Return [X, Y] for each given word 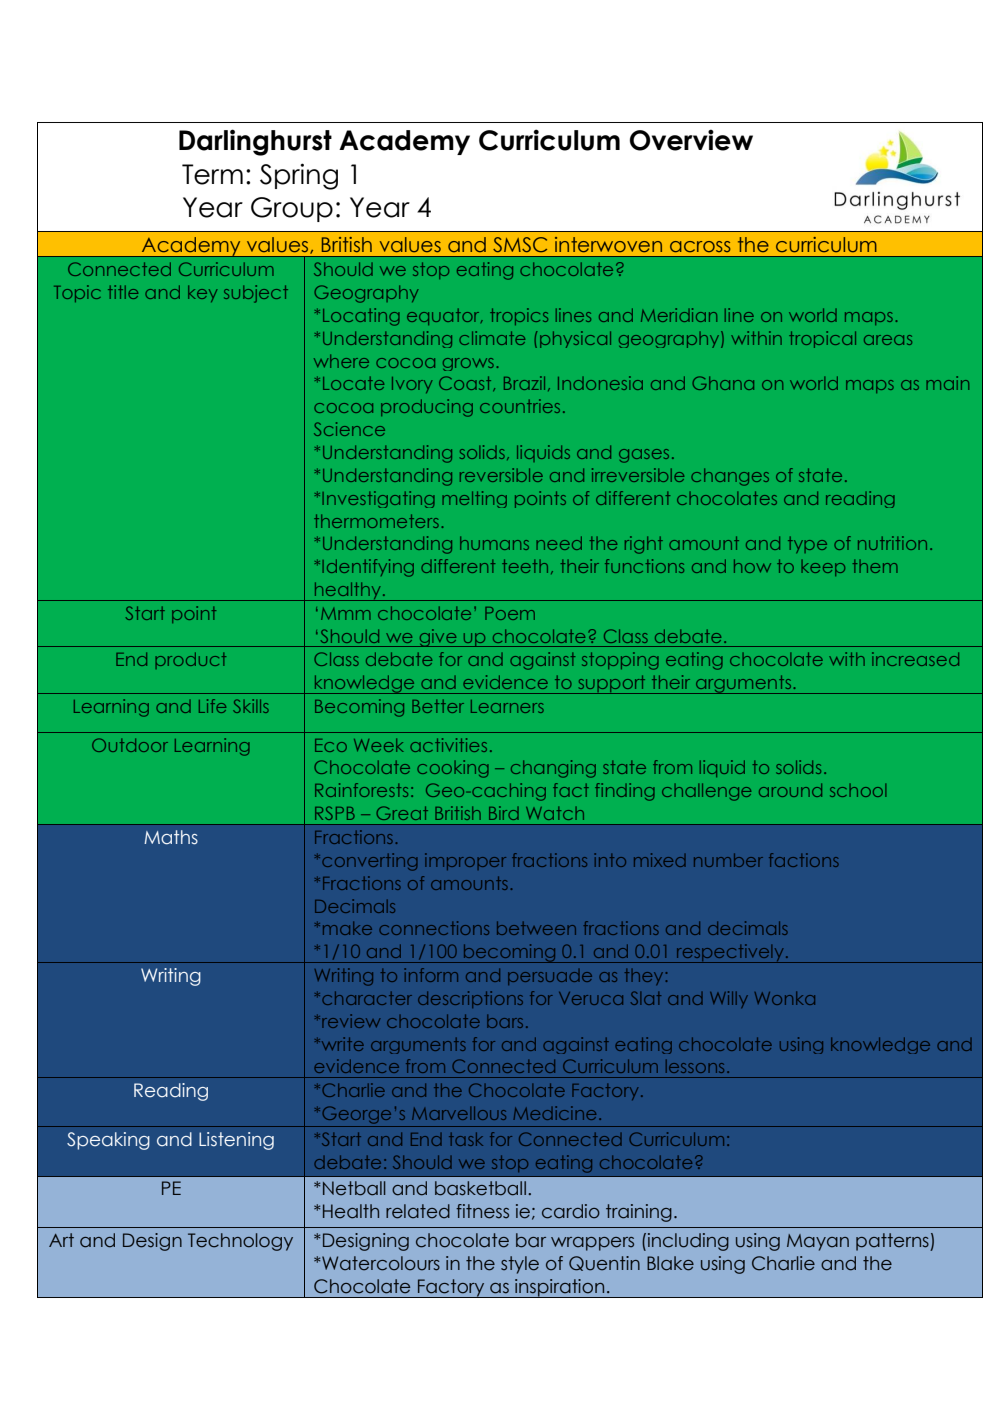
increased [915, 659]
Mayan [818, 1242]
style [520, 1265]
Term [212, 174]
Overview [691, 140]
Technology [240, 1242]
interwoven [608, 244]
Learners [507, 706]
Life [212, 706]
